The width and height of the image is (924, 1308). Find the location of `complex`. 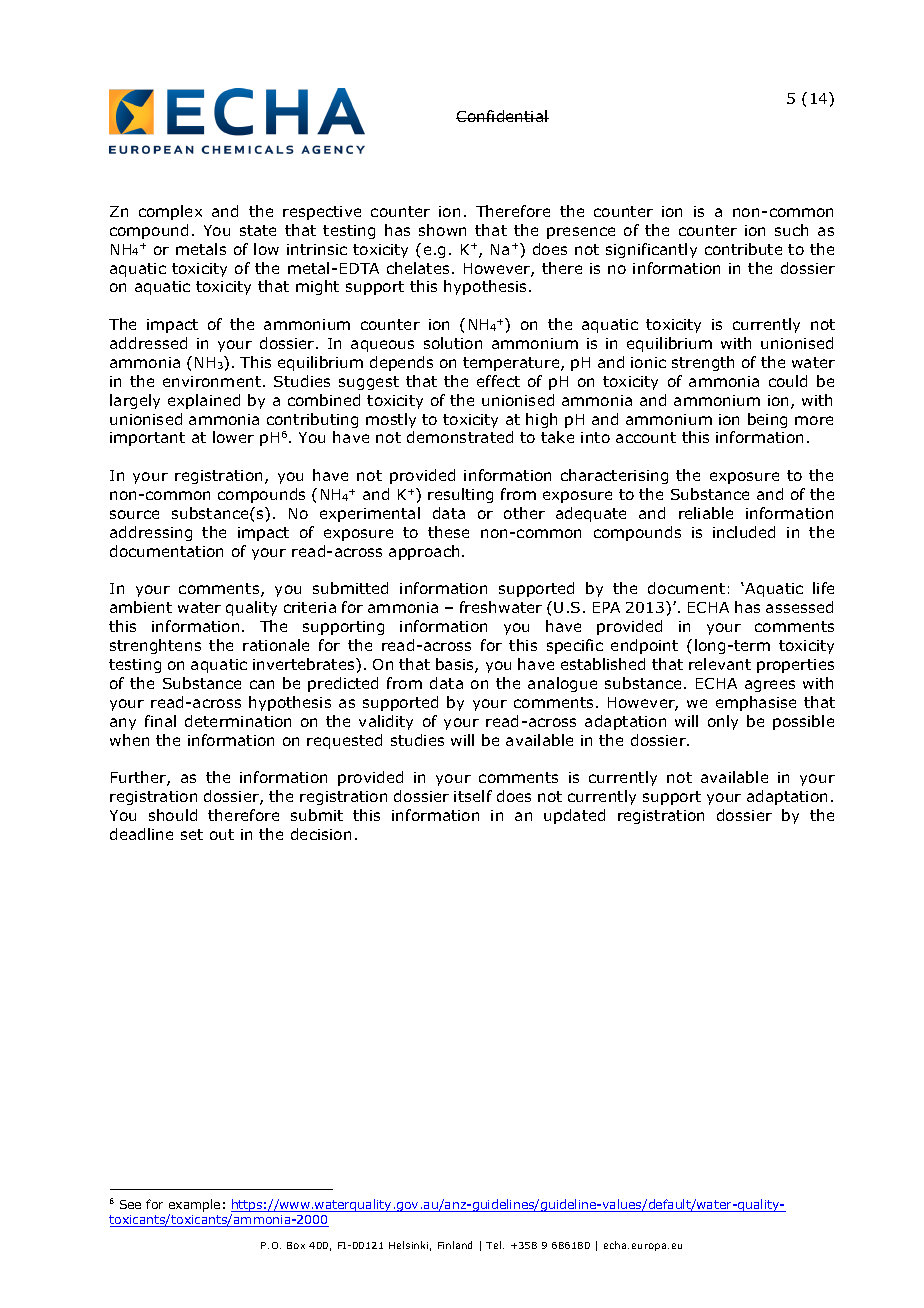

complex is located at coordinates (170, 212).
